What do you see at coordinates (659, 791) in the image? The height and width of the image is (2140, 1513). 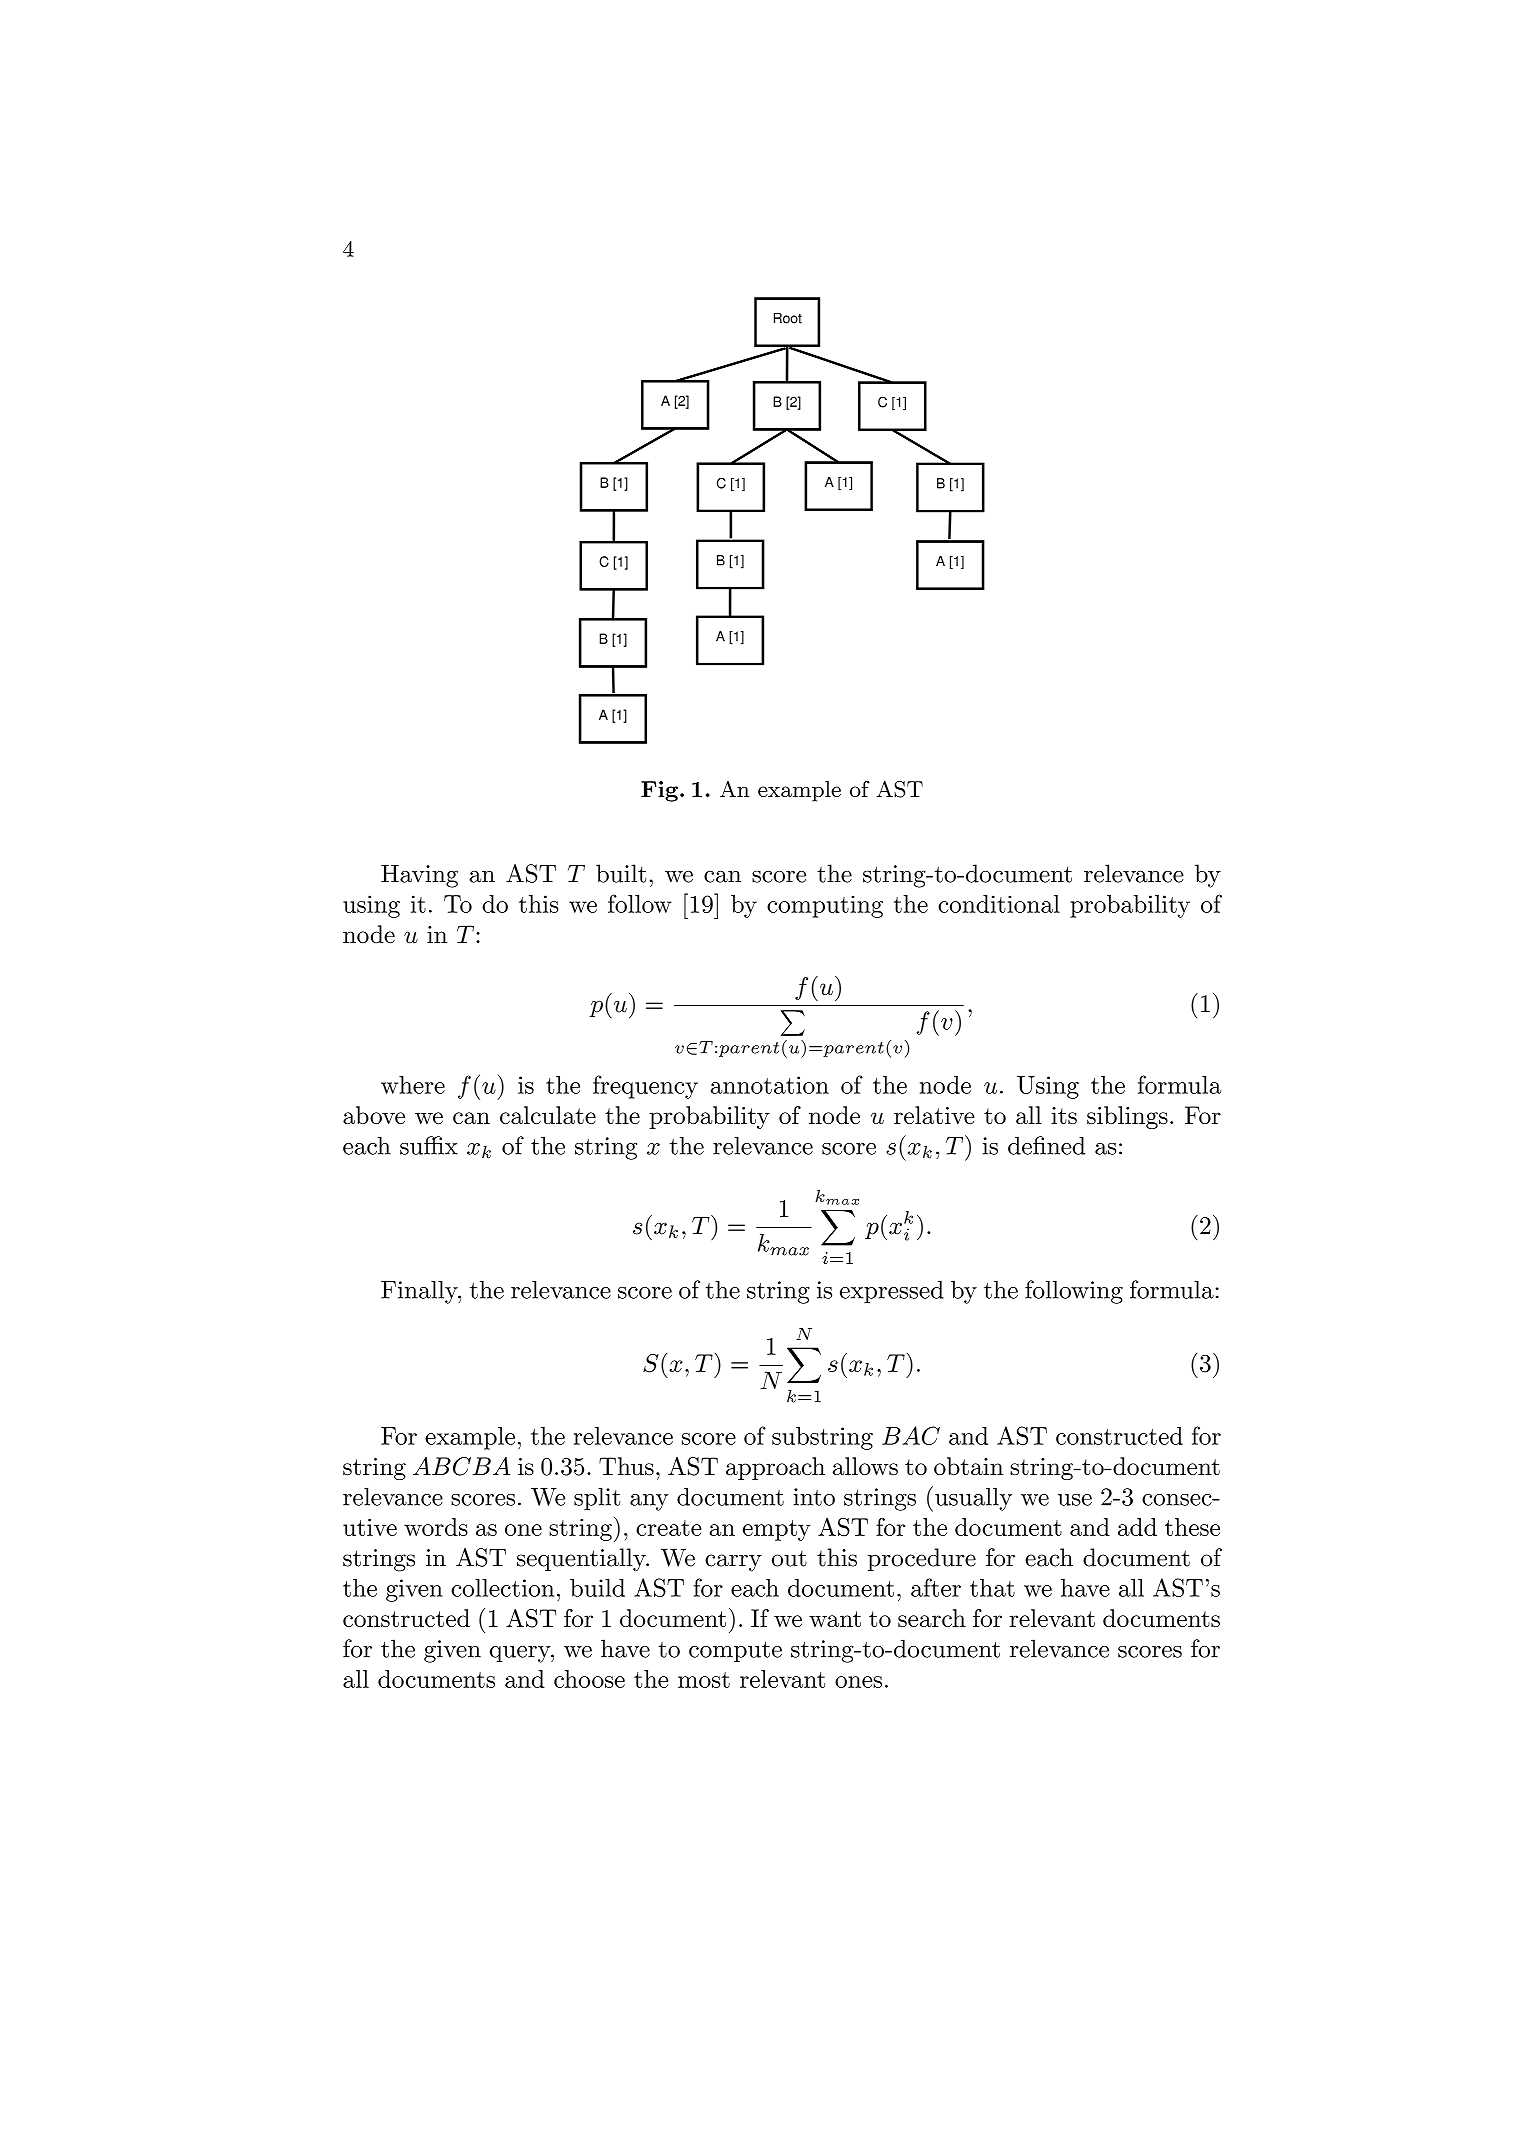 I see `Fig` at bounding box center [659, 791].
